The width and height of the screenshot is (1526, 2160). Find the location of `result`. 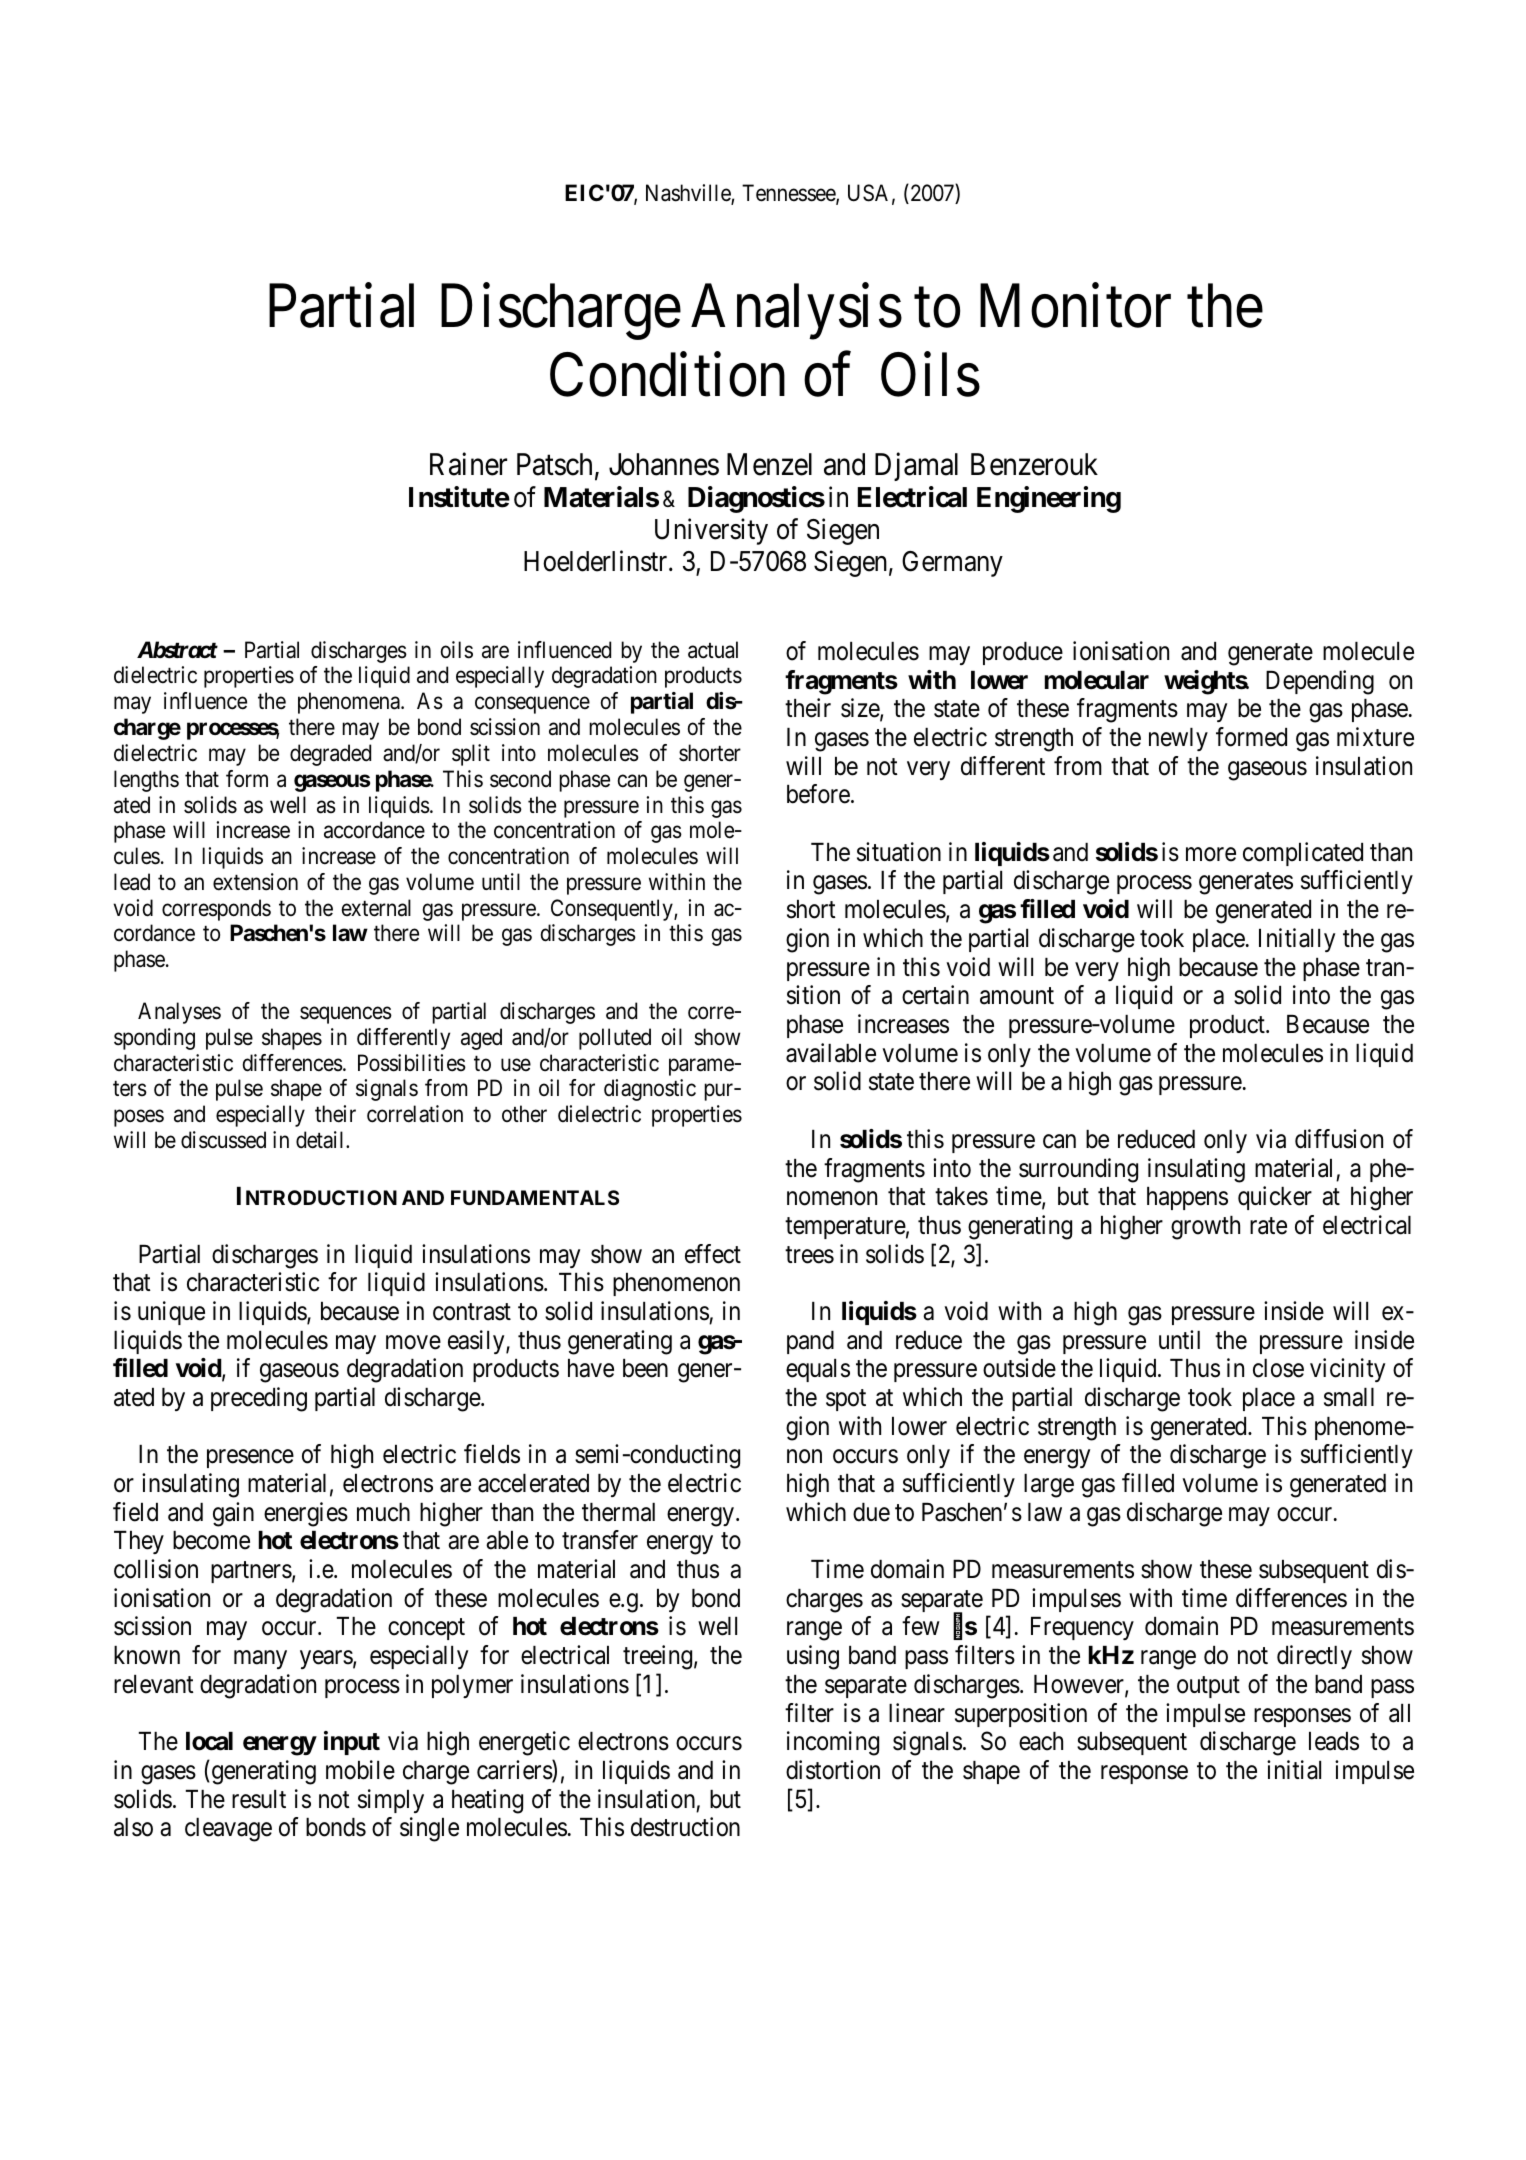

result is located at coordinates (259, 1799).
